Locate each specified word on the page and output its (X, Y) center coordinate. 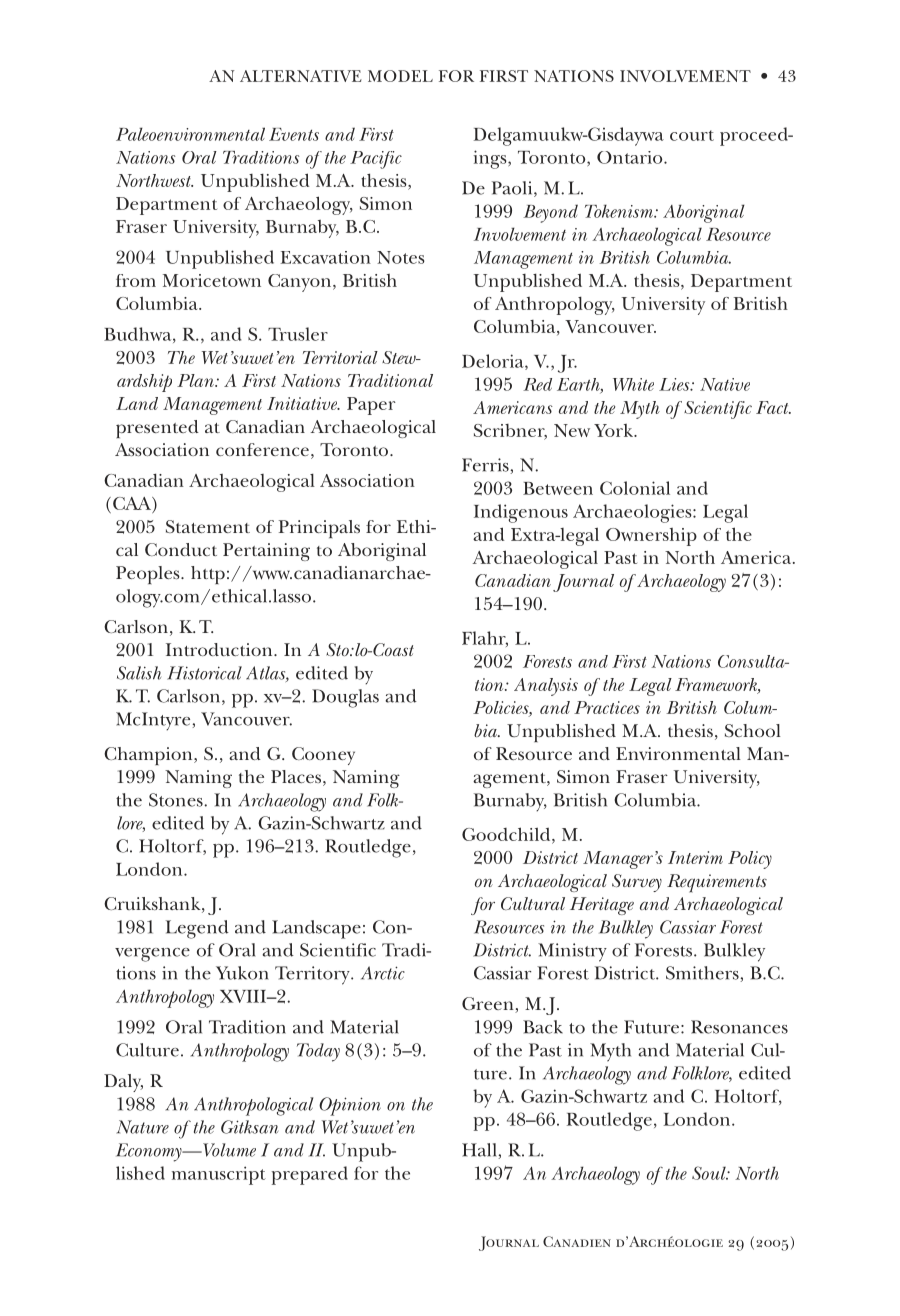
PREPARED (310, 1175)
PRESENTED (157, 429)
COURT (692, 135)
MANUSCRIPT (219, 1175)
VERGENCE (152, 955)
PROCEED (755, 136)
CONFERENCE (262, 449)
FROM (136, 280)
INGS (491, 159)
